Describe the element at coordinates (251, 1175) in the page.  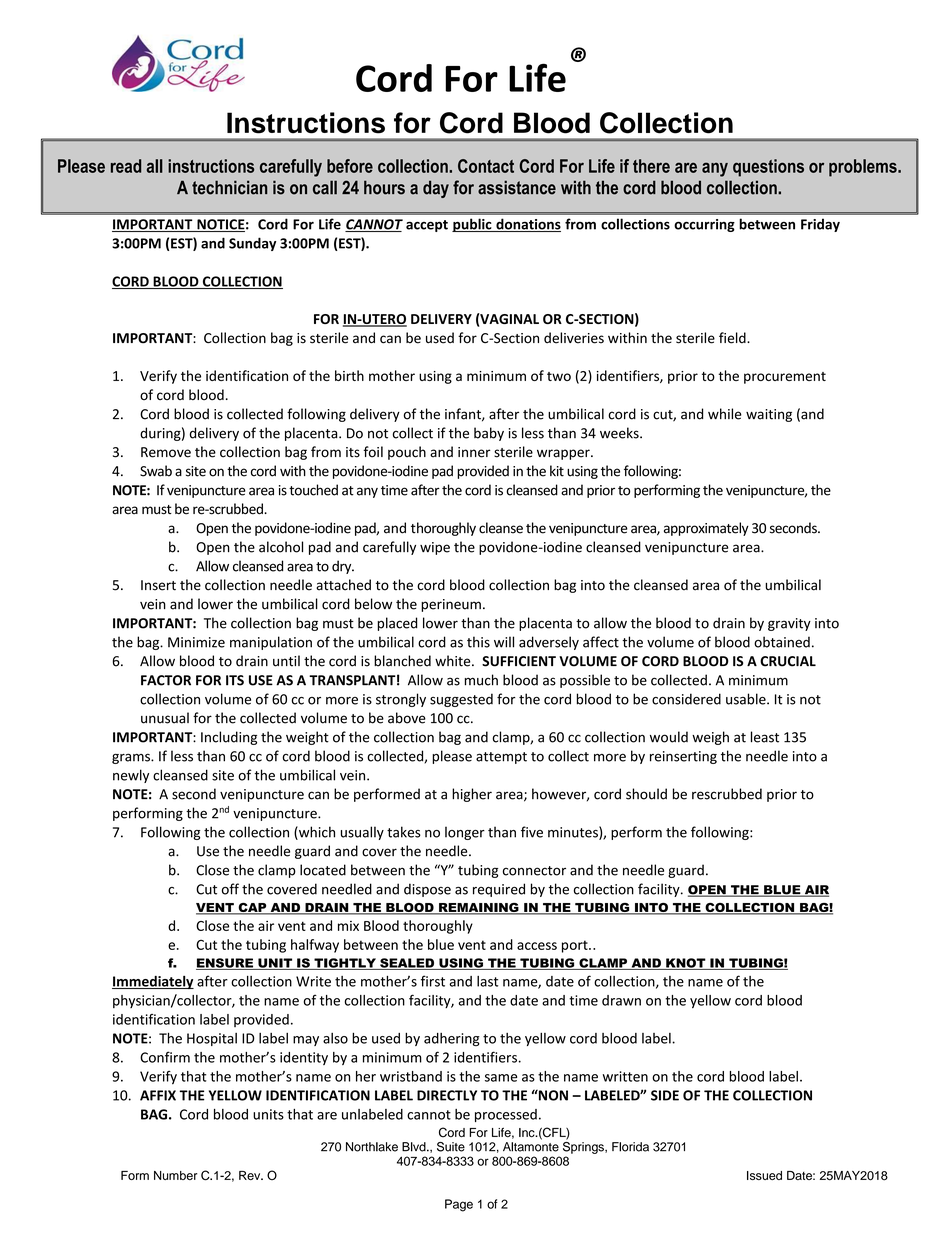
I see `Rev` at that location.
